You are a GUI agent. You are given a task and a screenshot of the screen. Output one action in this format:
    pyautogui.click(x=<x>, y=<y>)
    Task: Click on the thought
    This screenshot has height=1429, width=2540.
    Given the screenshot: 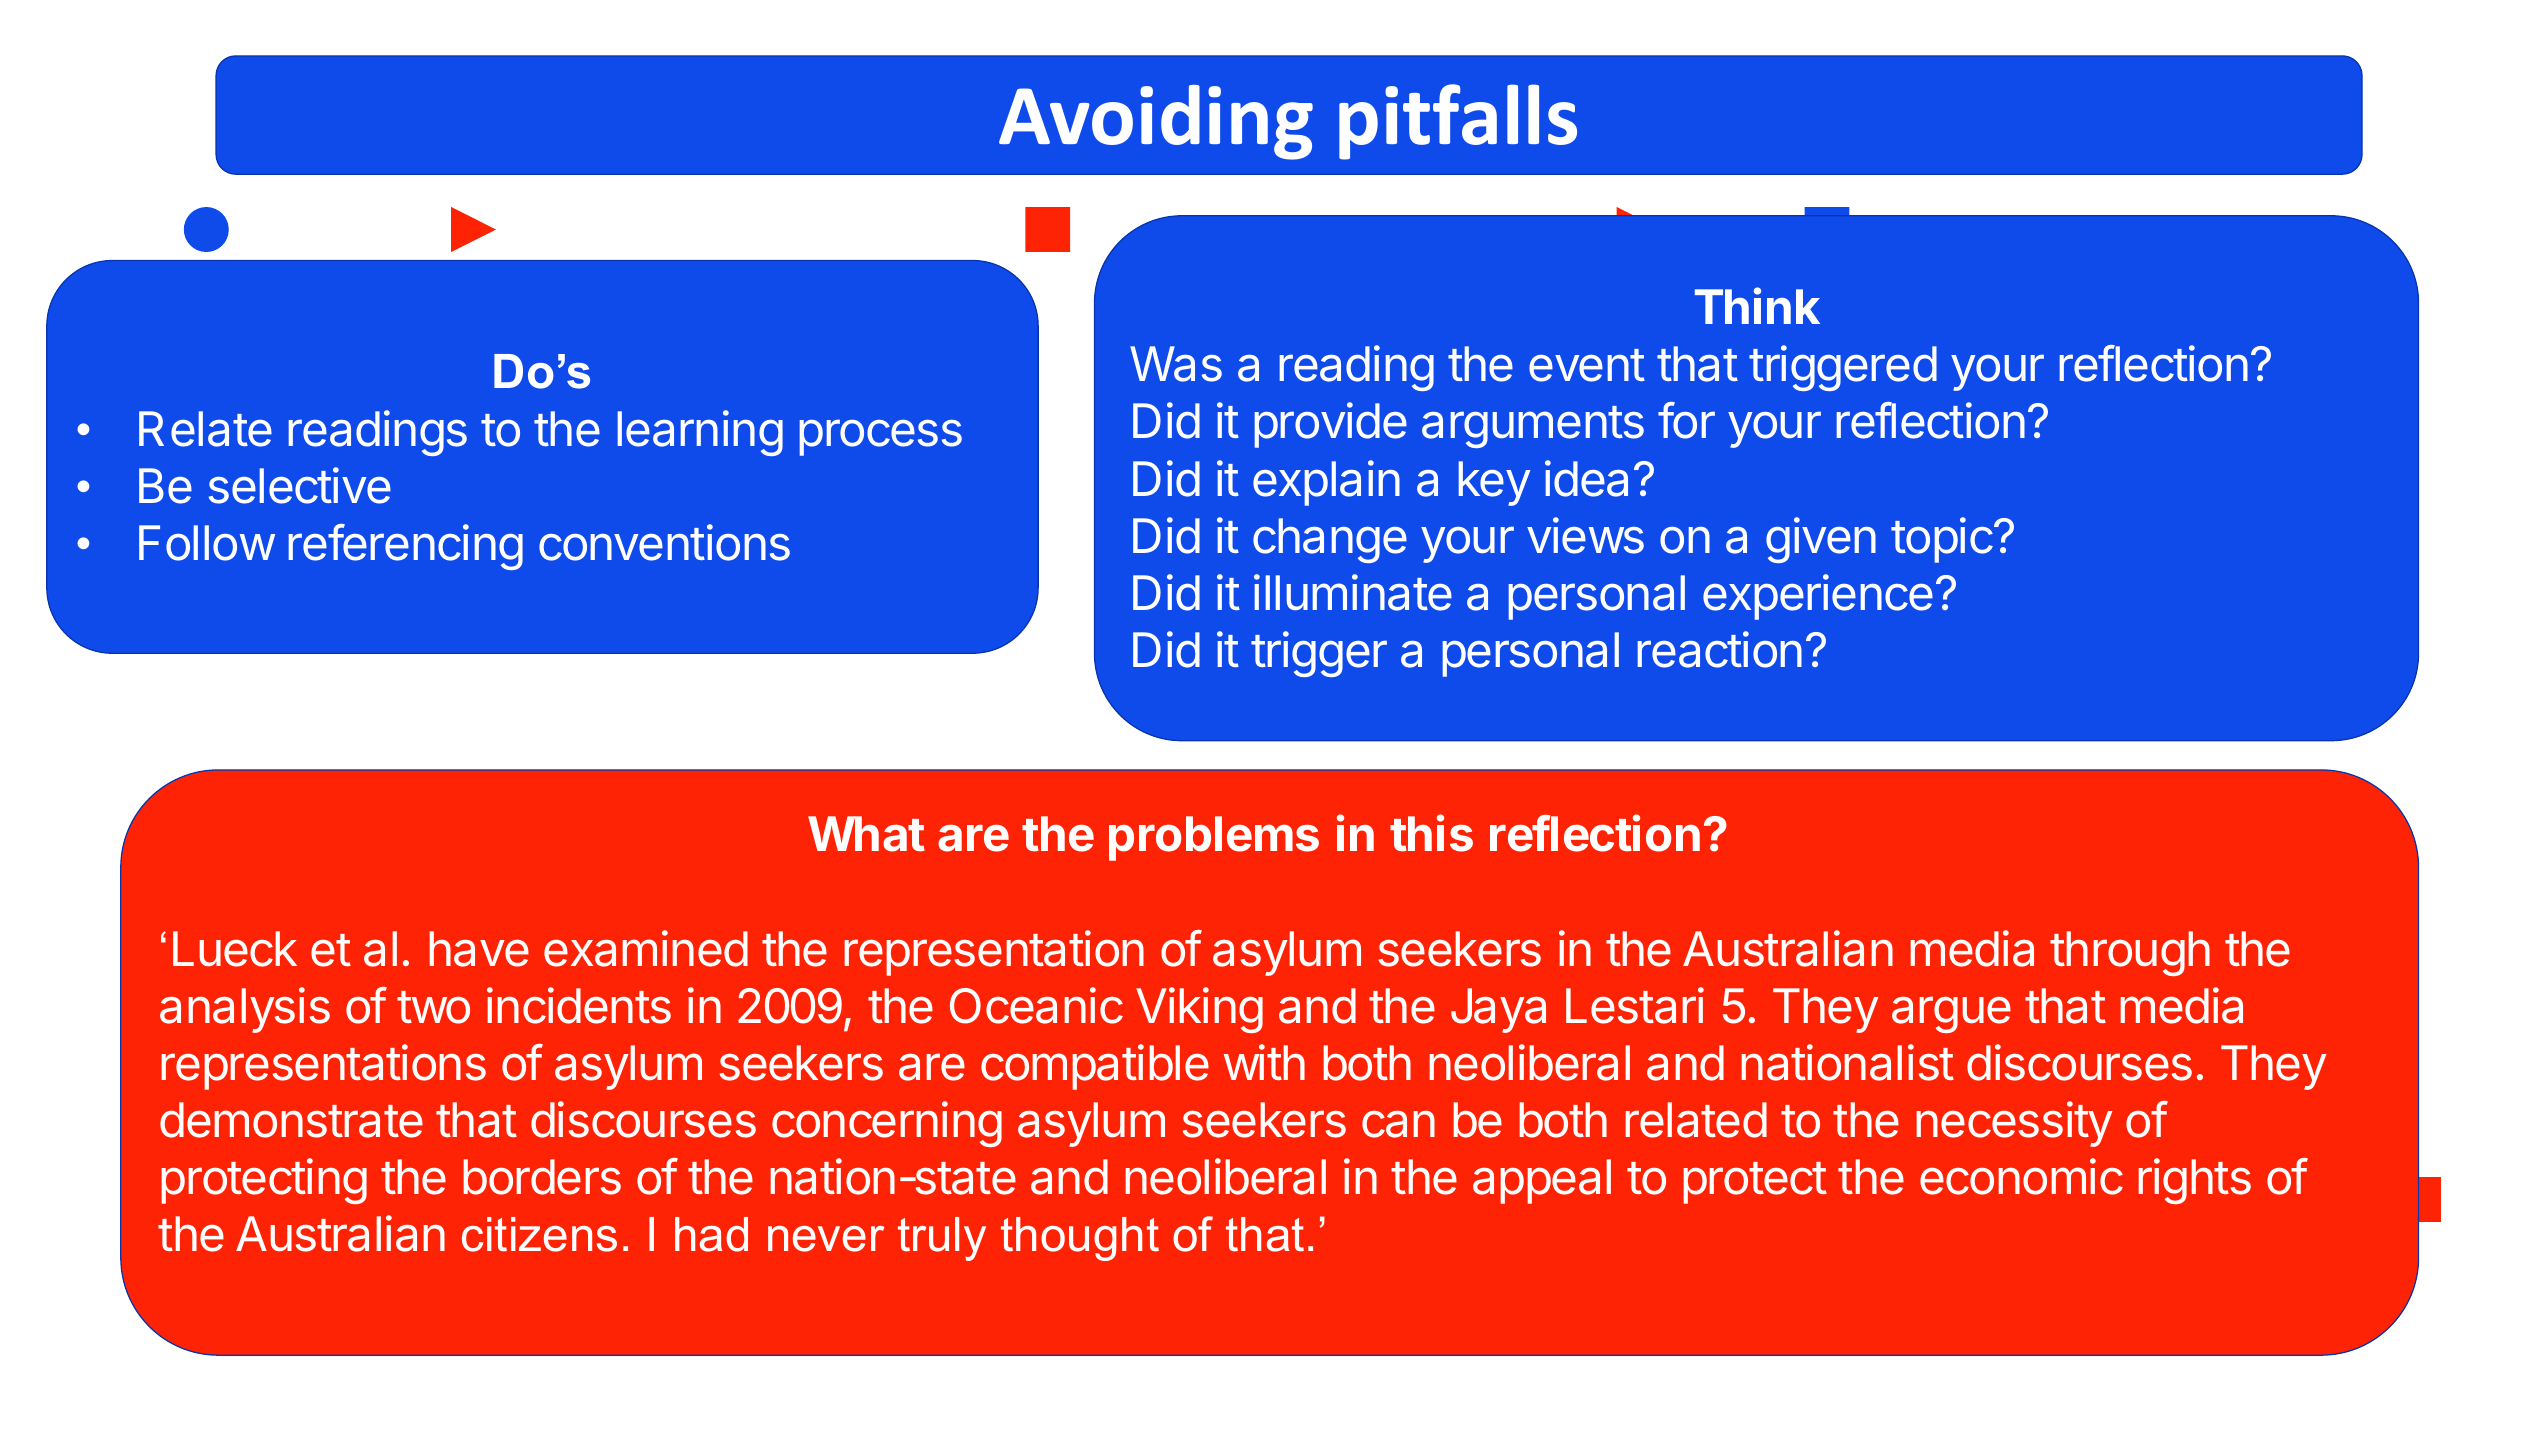 What is the action you would take?
    pyautogui.click(x=1080, y=1239)
